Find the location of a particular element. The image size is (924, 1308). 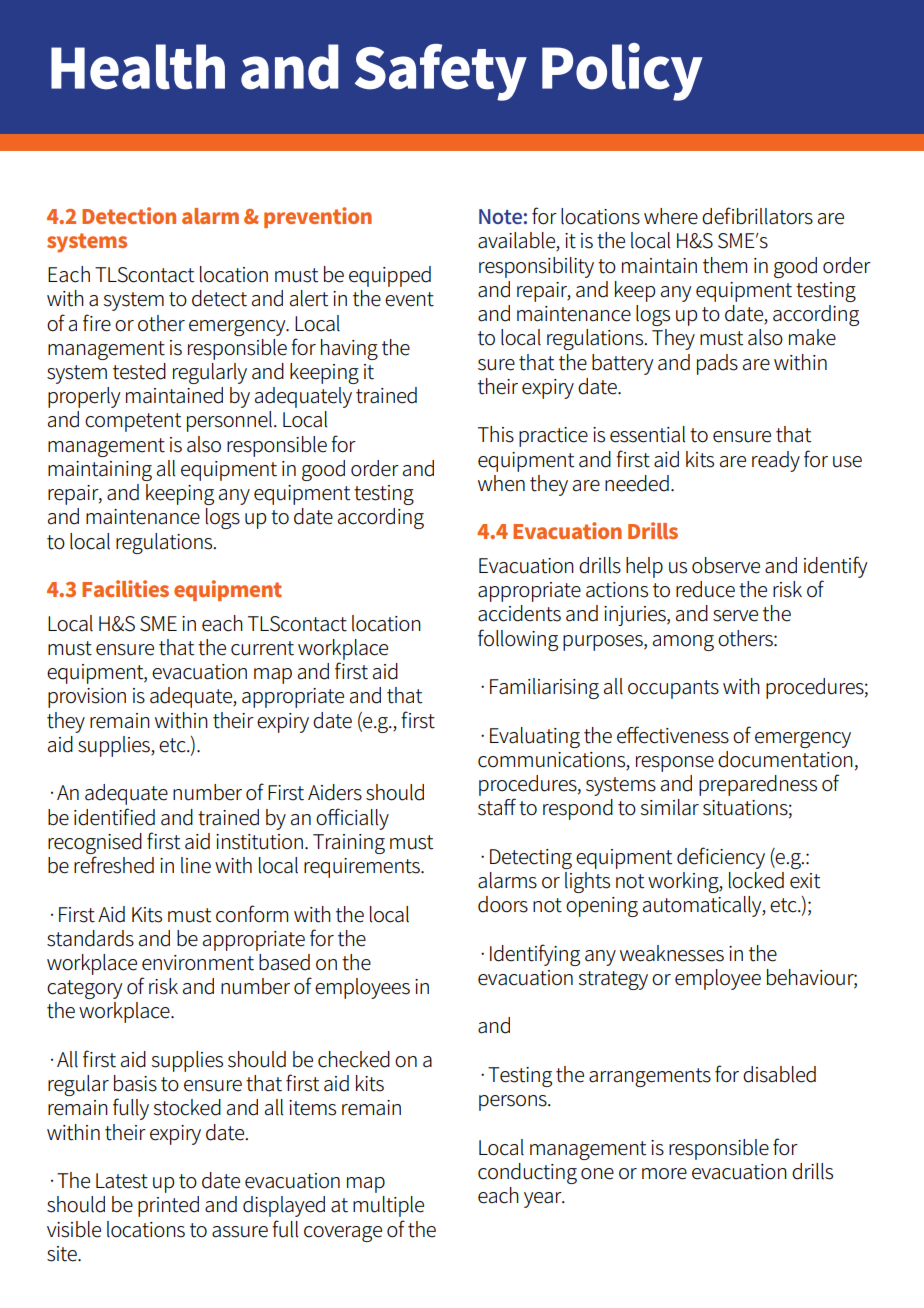

Health is located at coordinates (138, 67).
